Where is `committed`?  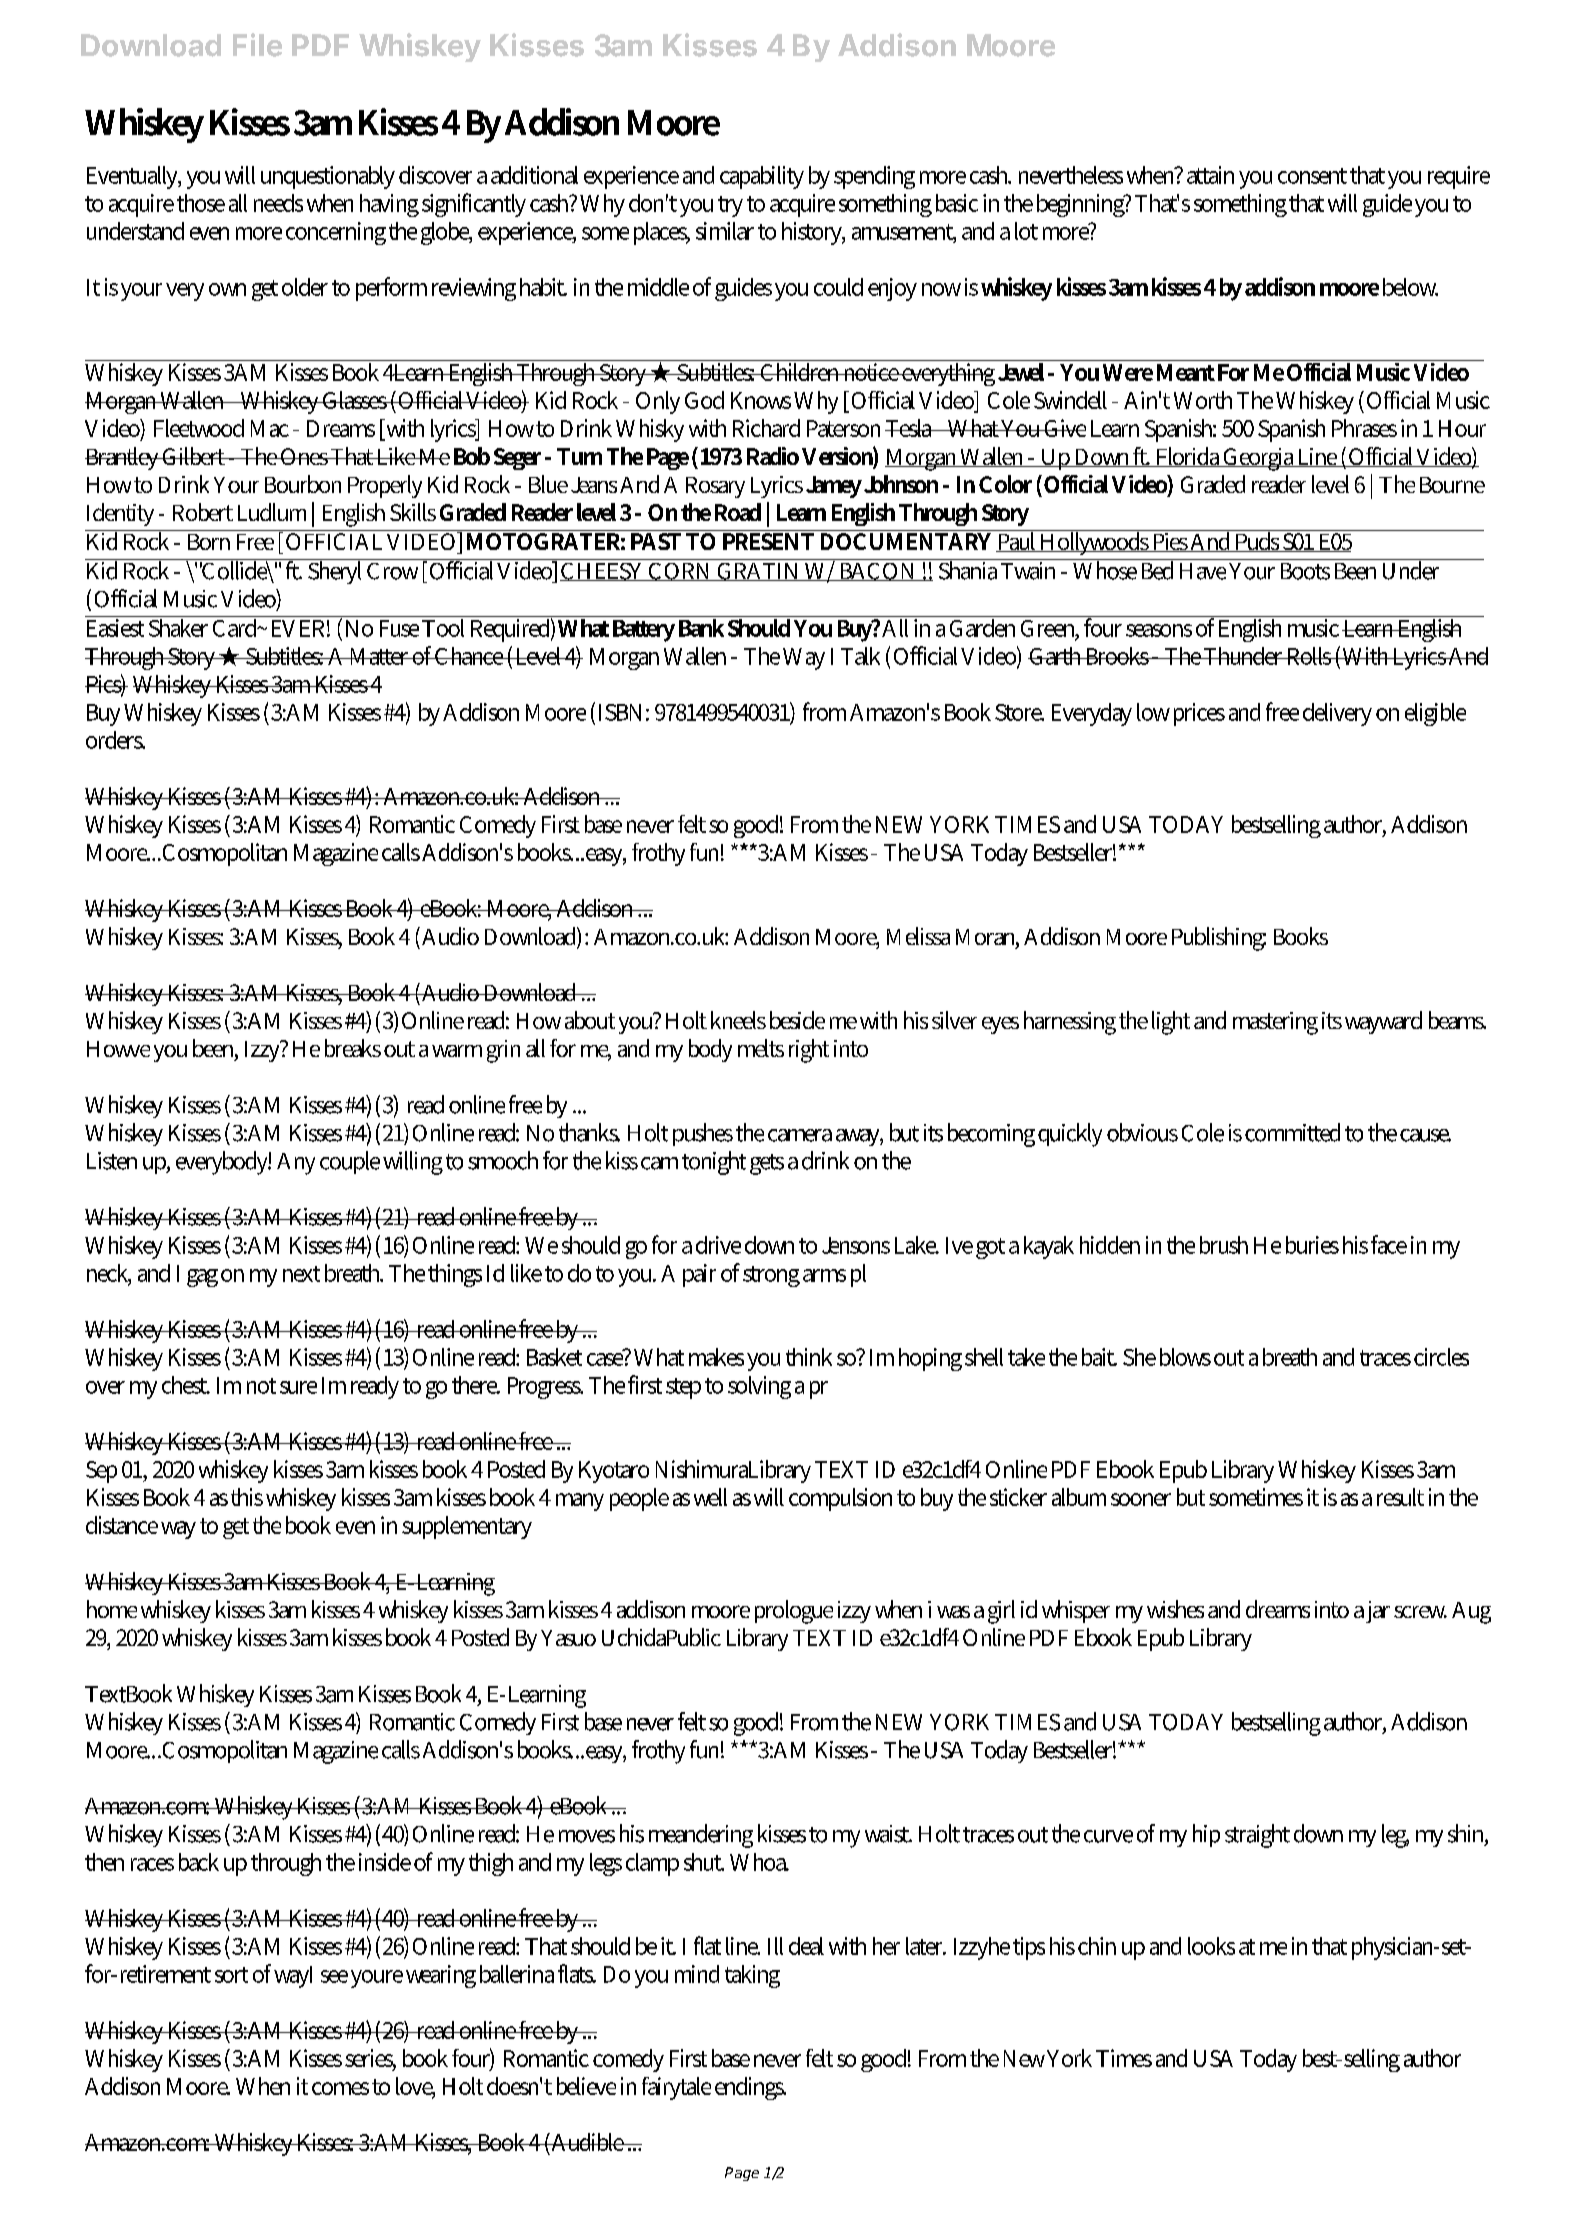
committed is located at coordinates (1292, 1132).
